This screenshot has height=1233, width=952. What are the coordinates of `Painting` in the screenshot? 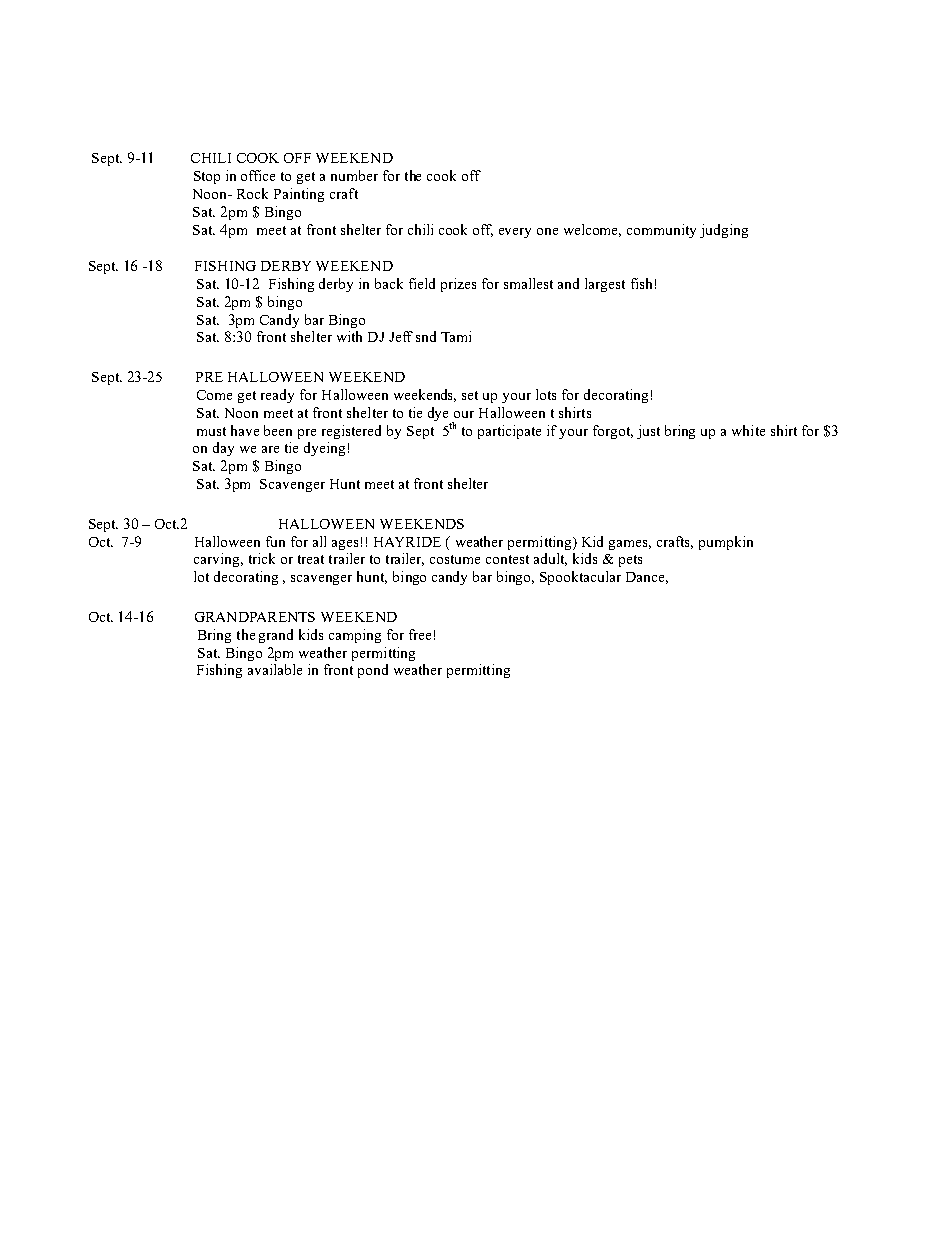 It's located at (299, 195).
